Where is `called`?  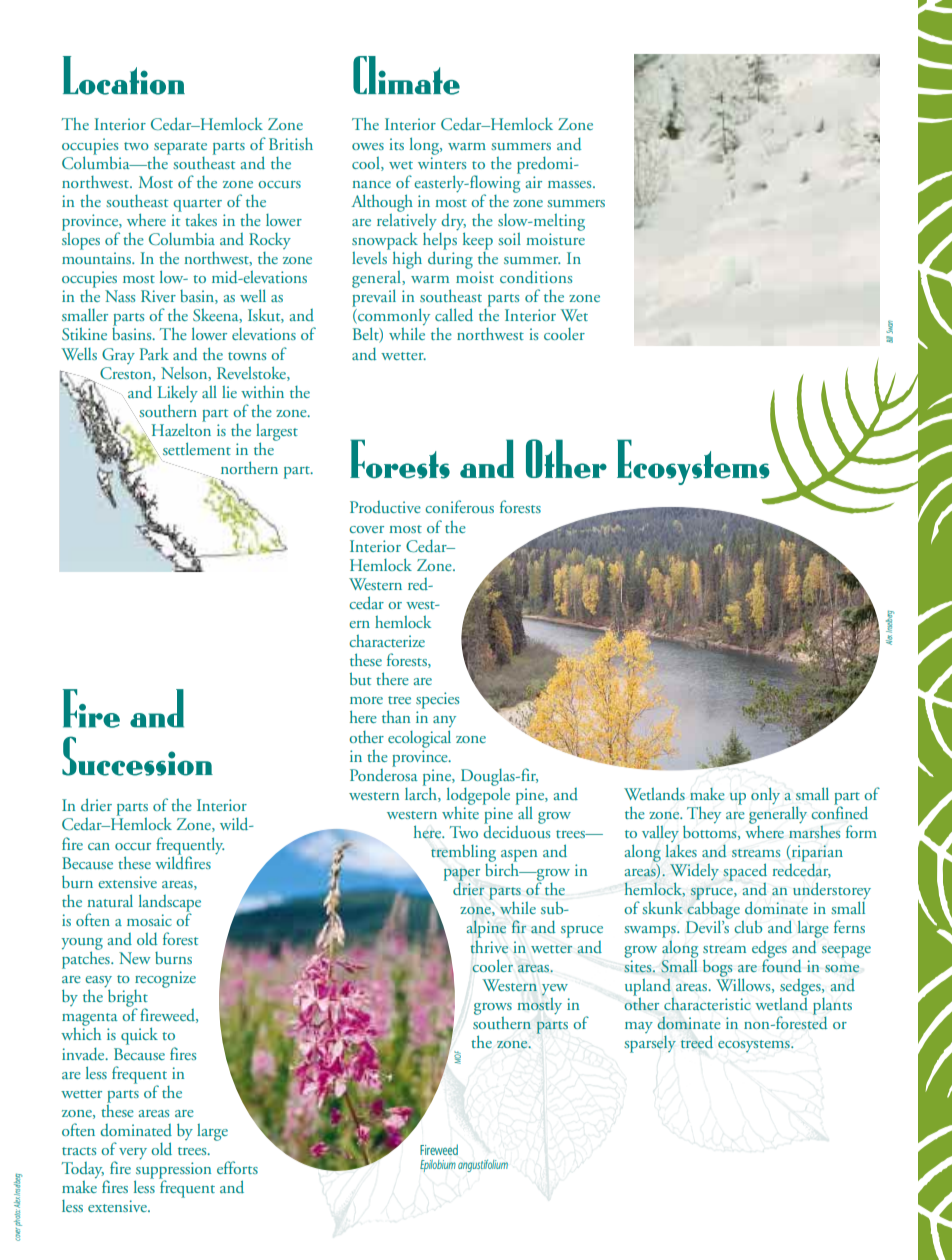 called is located at coordinates (454, 314).
